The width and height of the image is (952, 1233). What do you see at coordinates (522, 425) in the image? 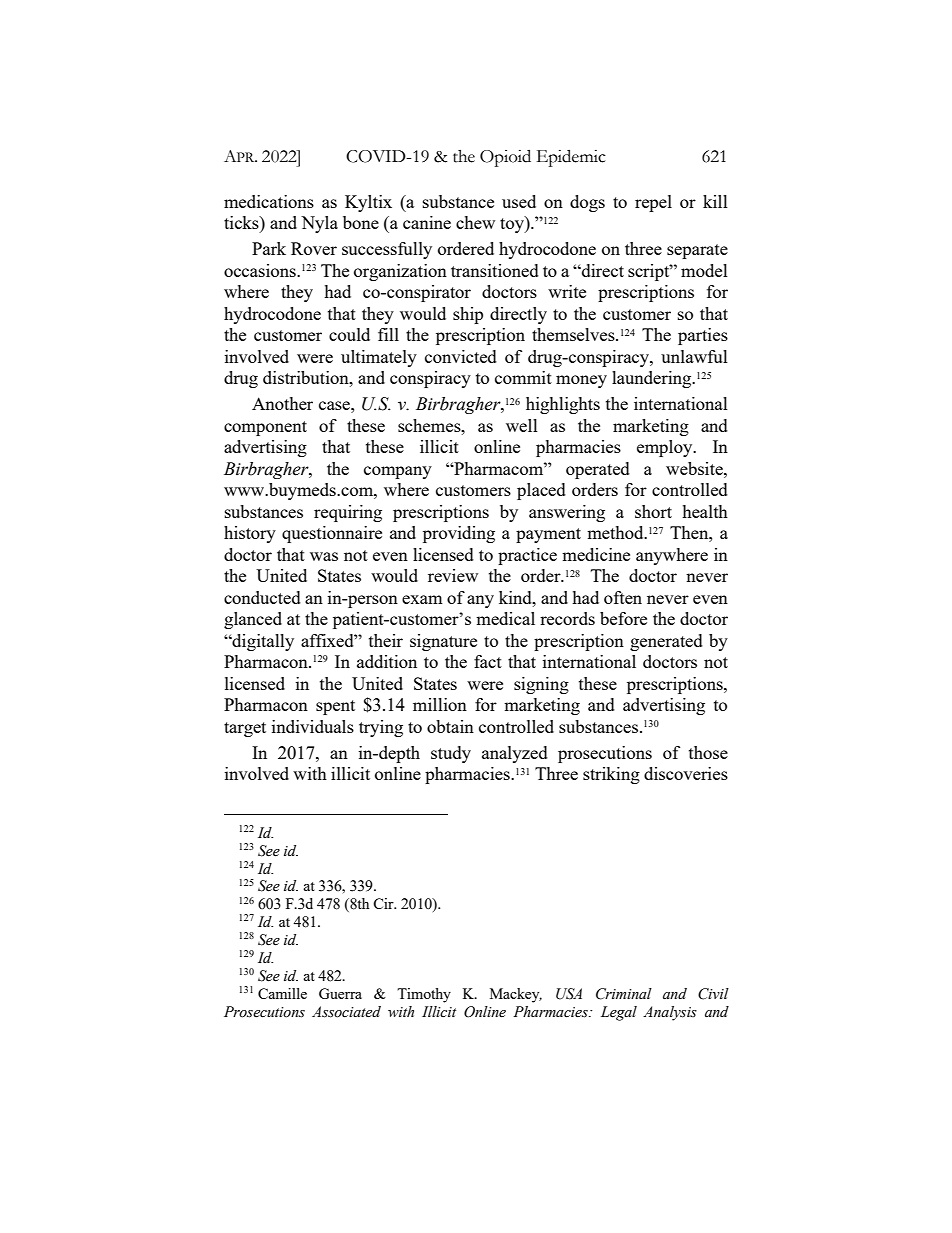
I see `well` at bounding box center [522, 425].
